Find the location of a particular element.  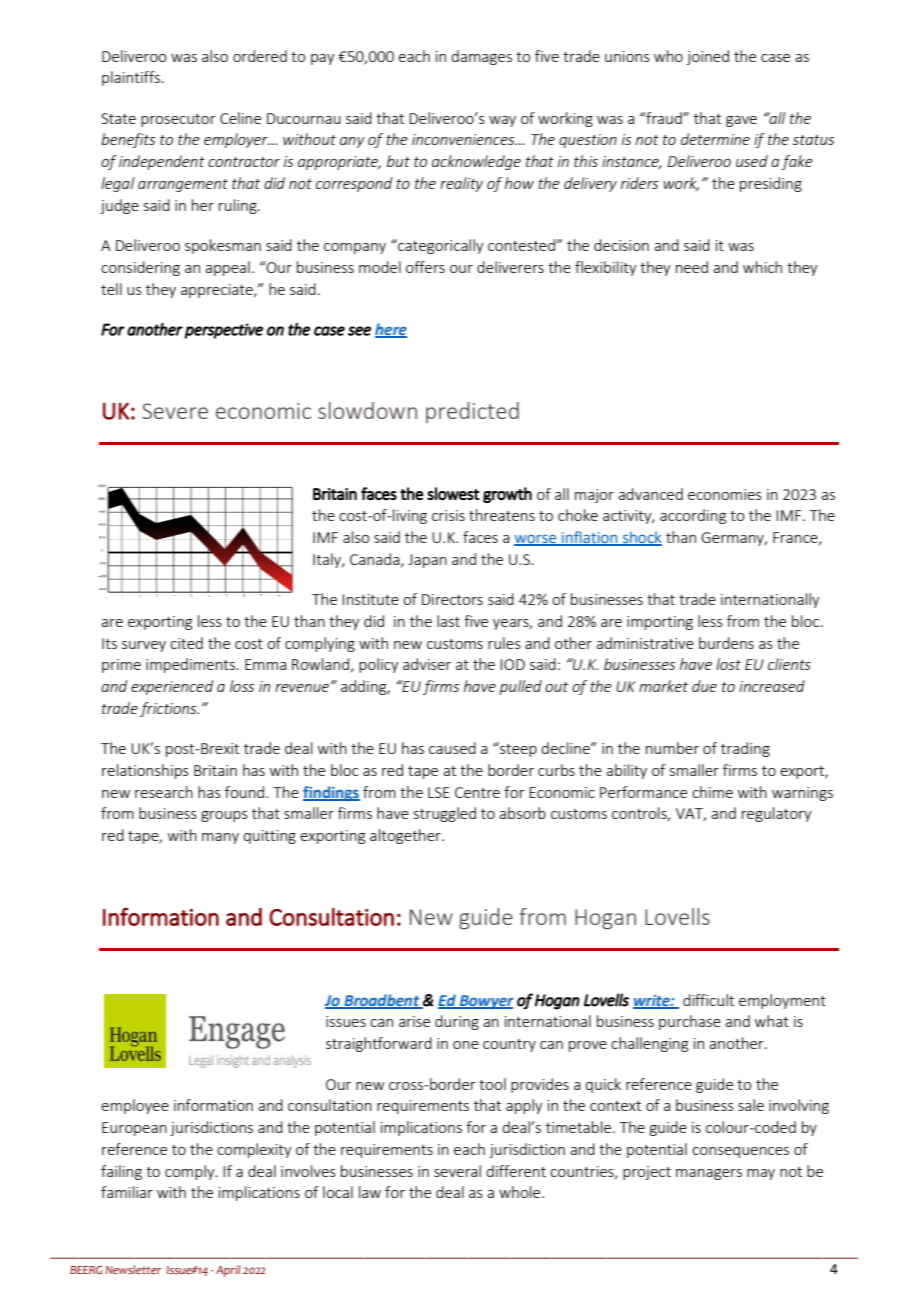

impediments is located at coordinates (192, 665).
